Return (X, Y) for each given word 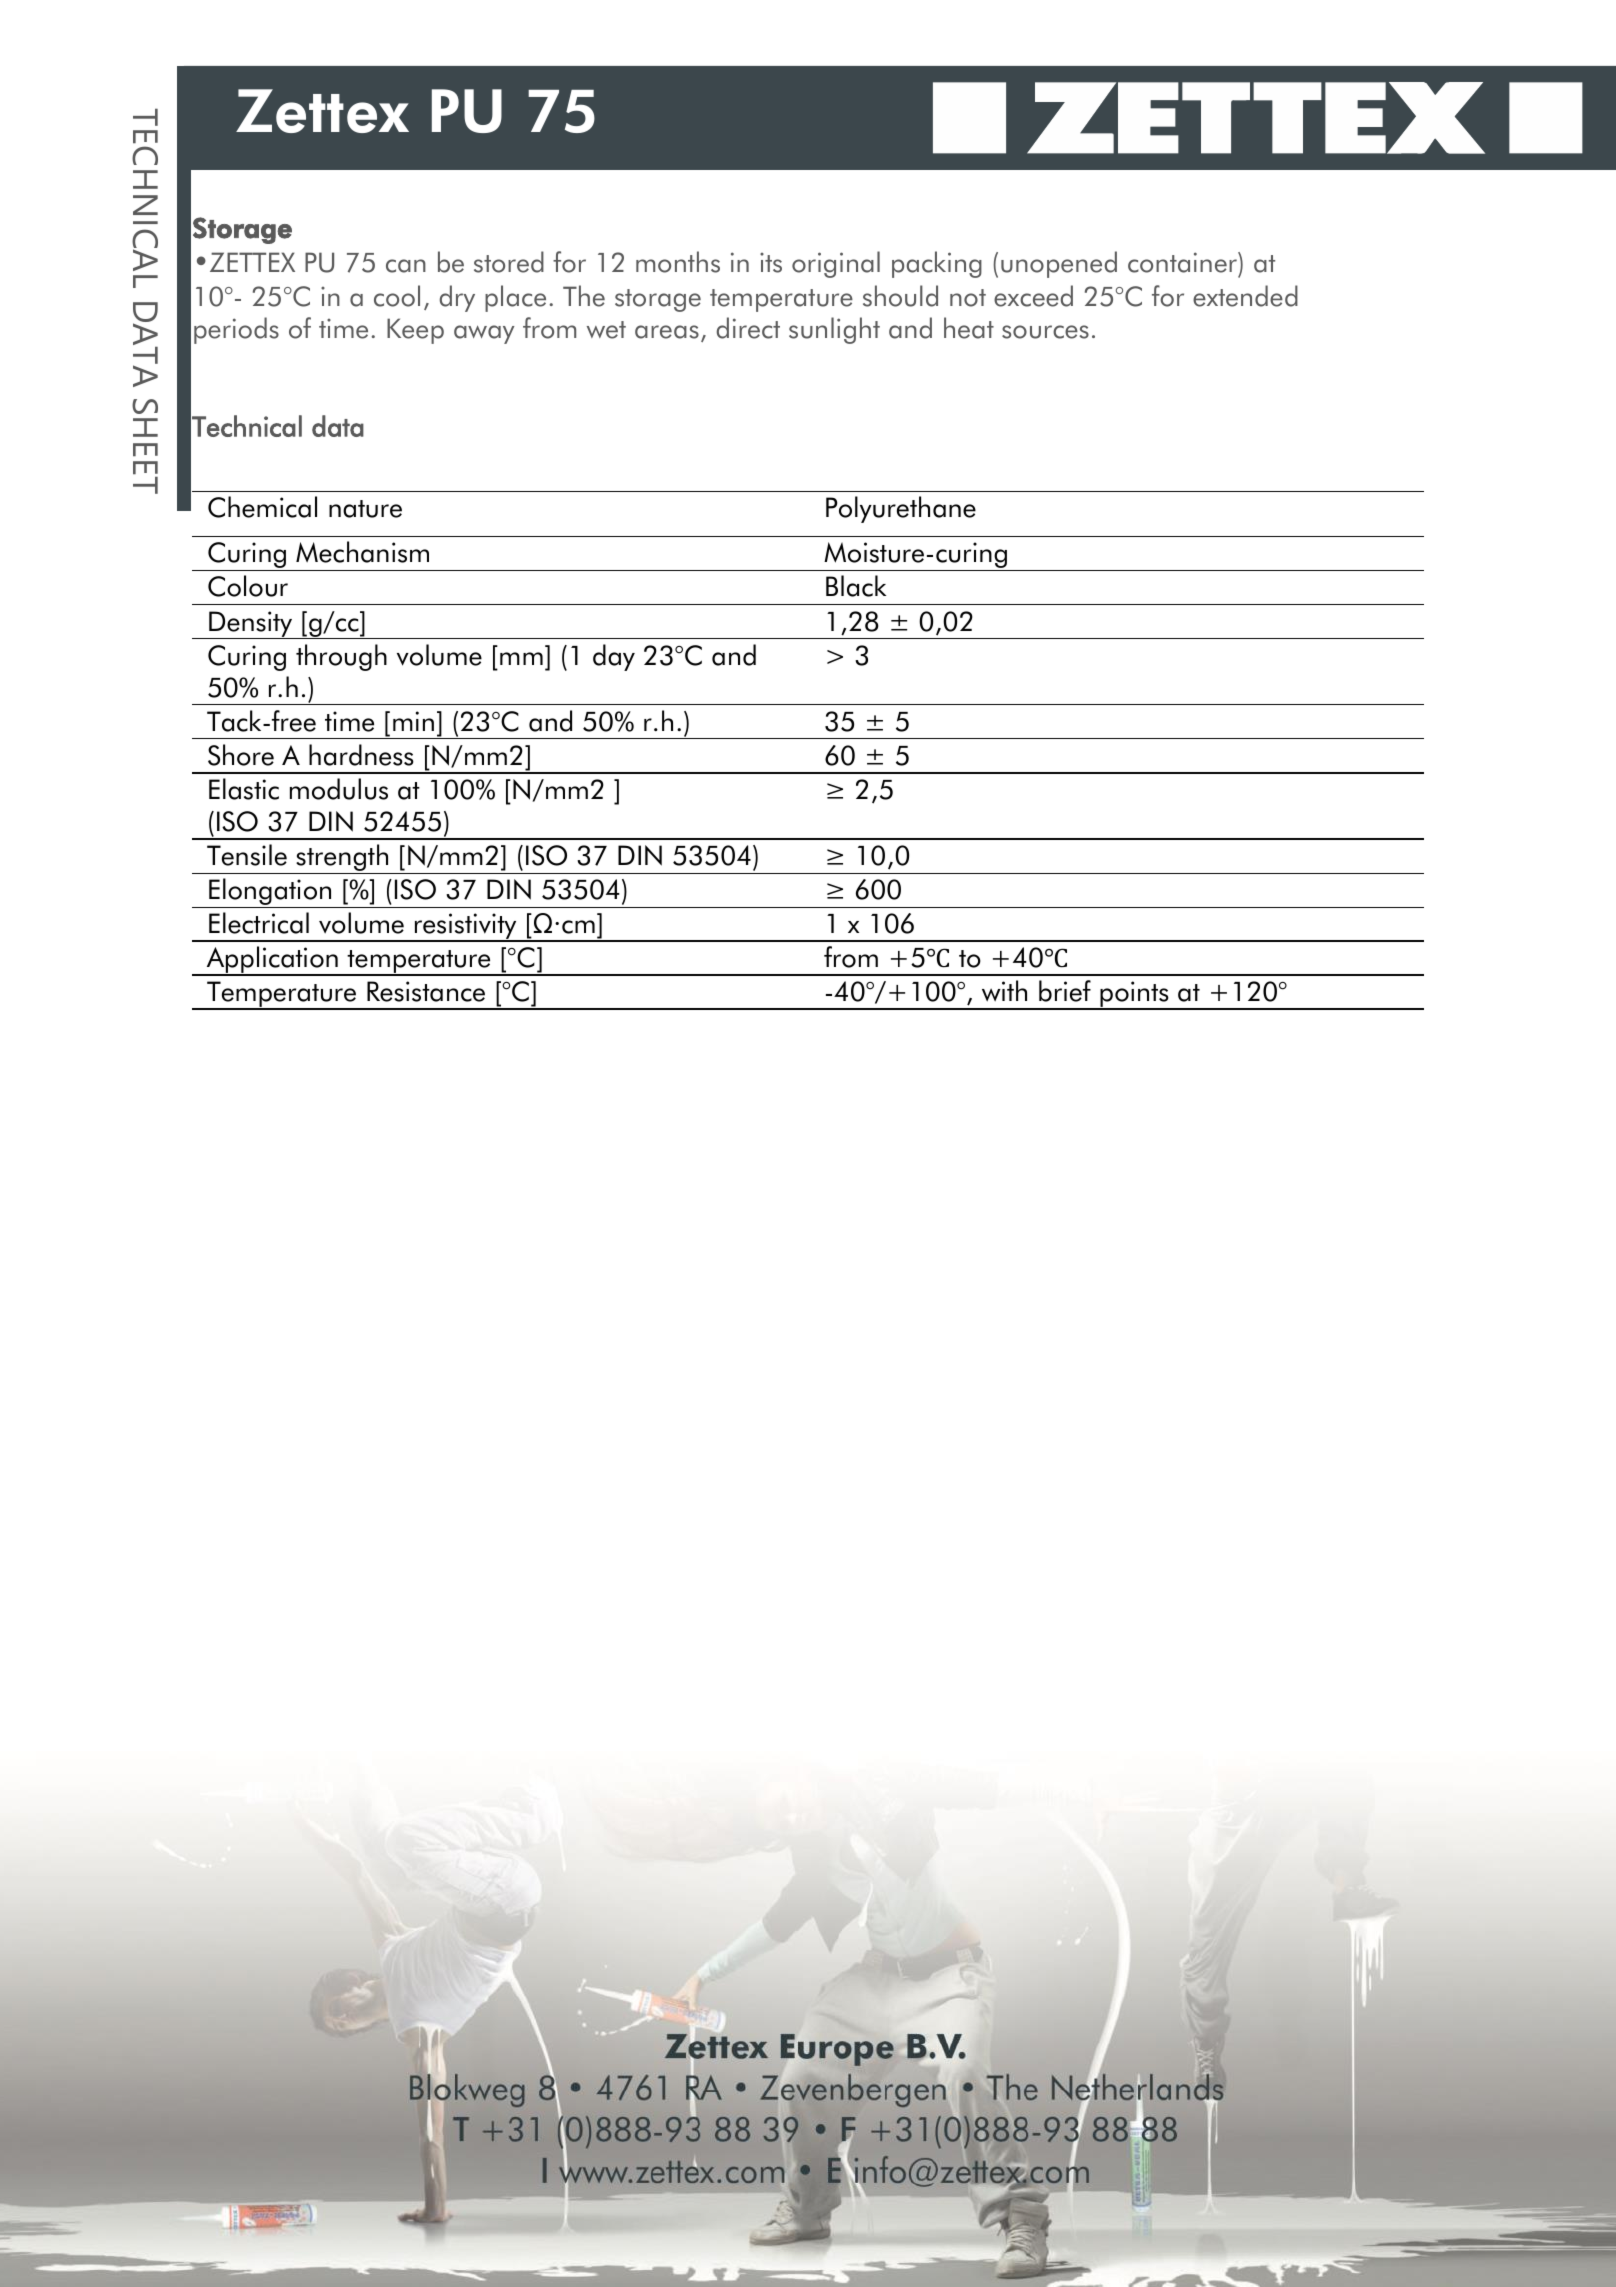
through (341, 657)
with (1004, 991)
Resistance (426, 991)
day (614, 657)
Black (856, 586)
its (771, 263)
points (1134, 995)
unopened (1059, 264)
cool (397, 296)
